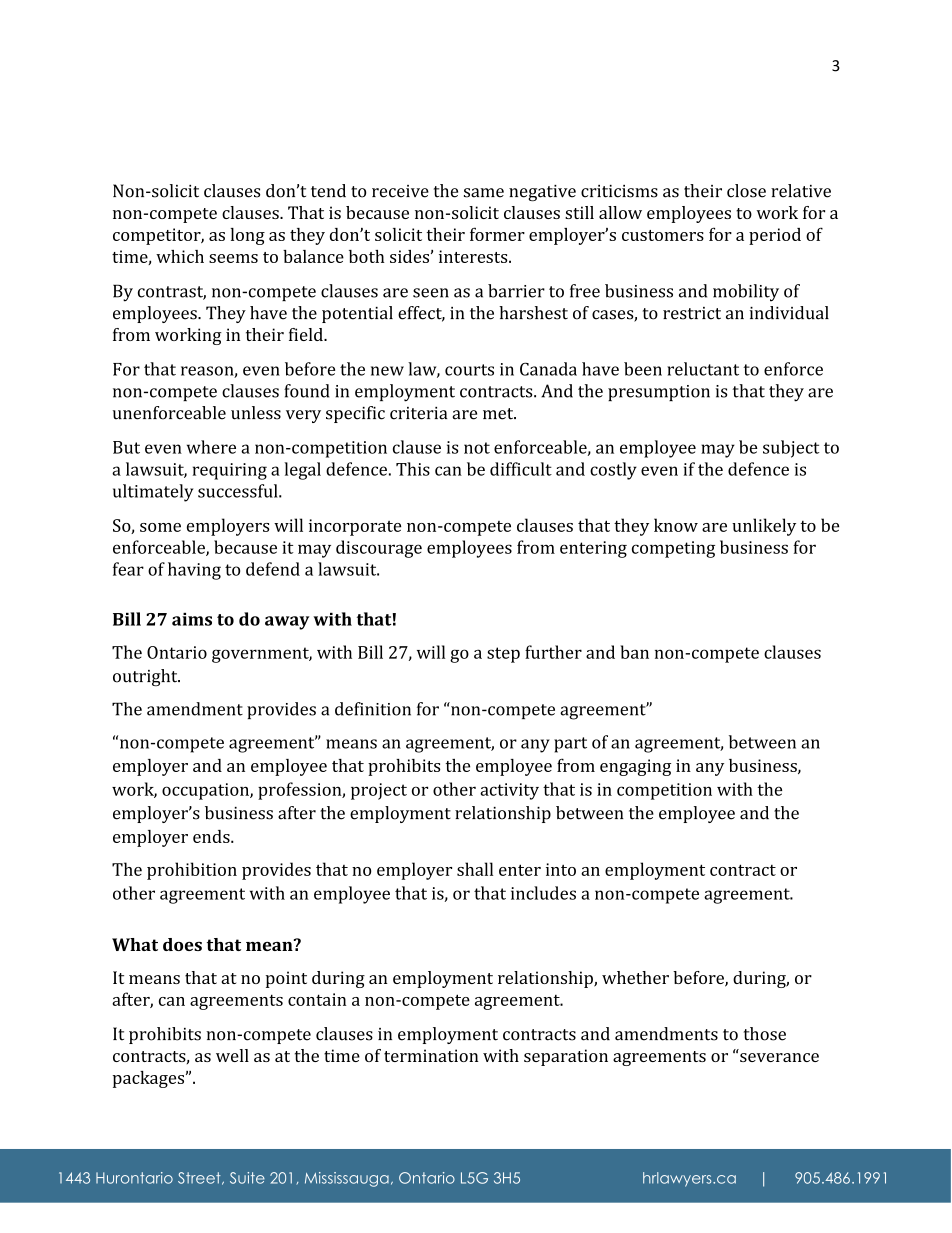 The image size is (952, 1233). What do you see at coordinates (635, 977) in the page?
I see `whether` at bounding box center [635, 977].
